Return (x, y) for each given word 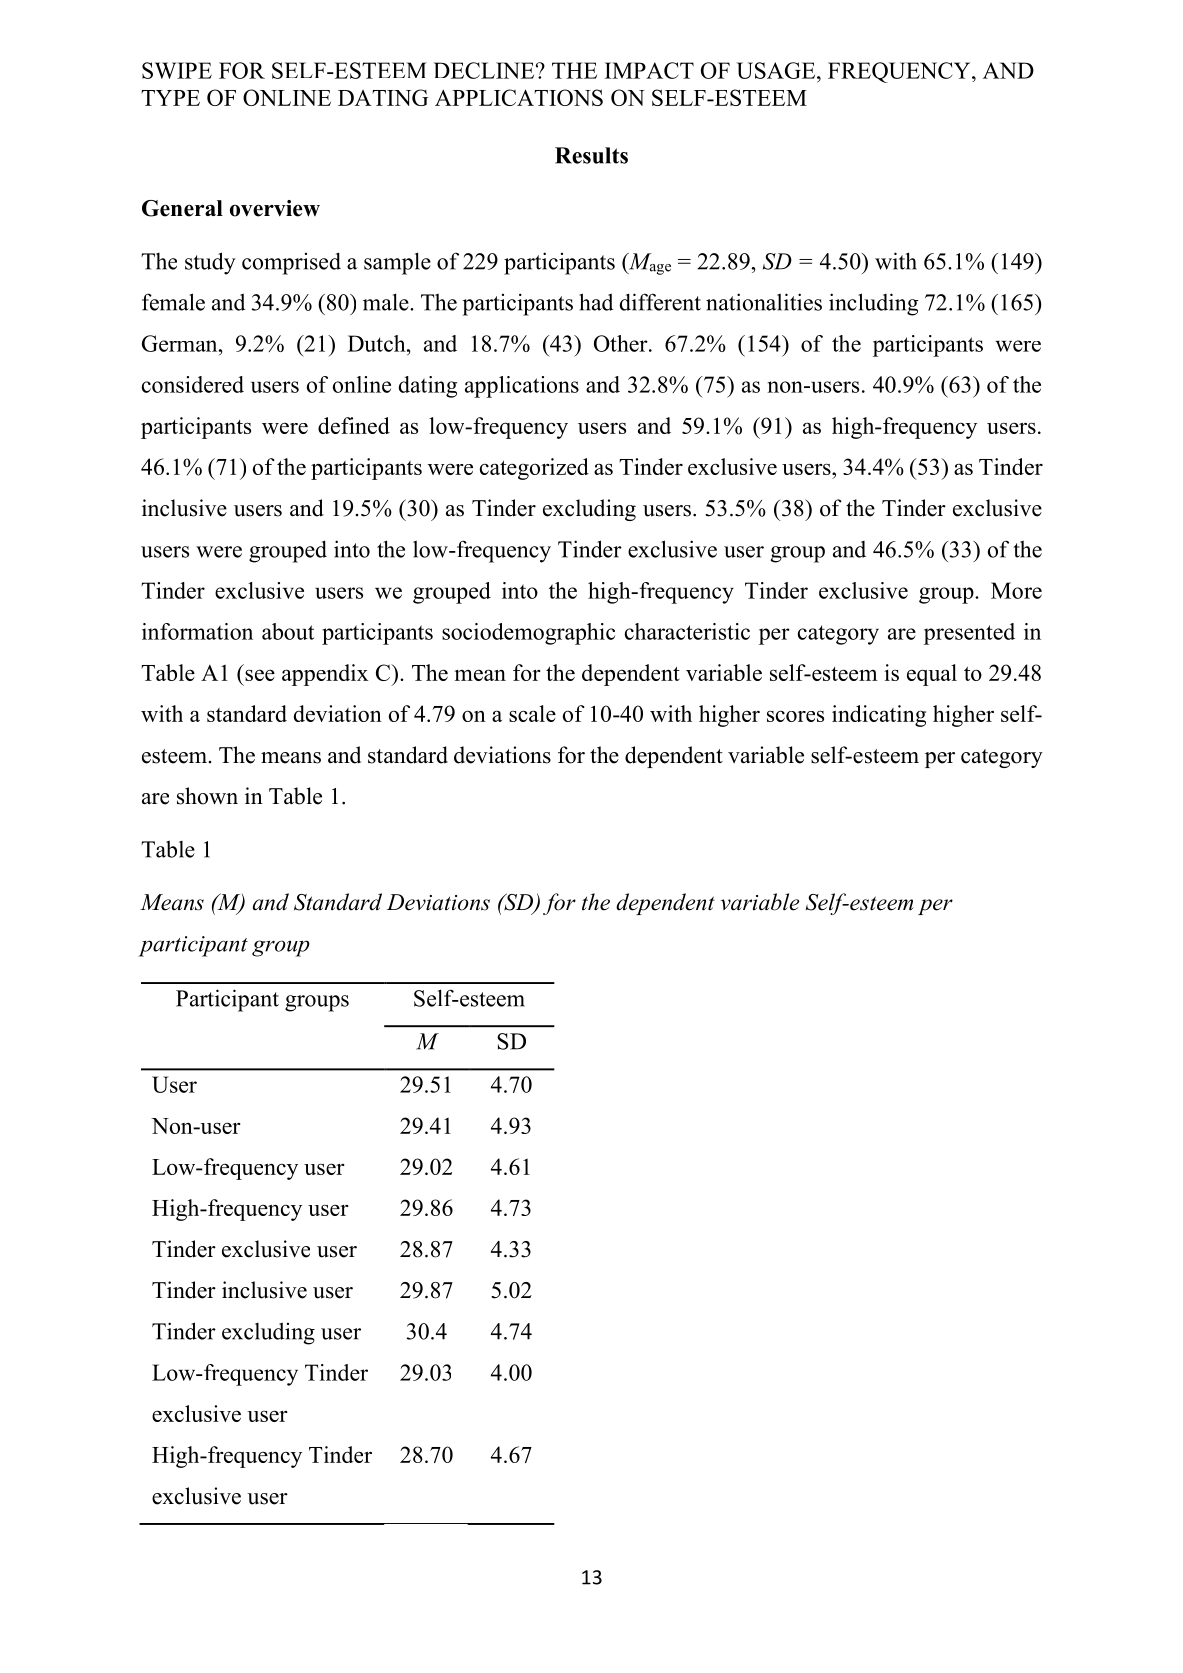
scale (532, 713)
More (1016, 590)
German (181, 343)
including (873, 304)
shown (207, 796)
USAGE (777, 70)
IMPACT (649, 70)
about (288, 631)
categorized (534, 469)
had (596, 302)
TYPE (170, 98)
